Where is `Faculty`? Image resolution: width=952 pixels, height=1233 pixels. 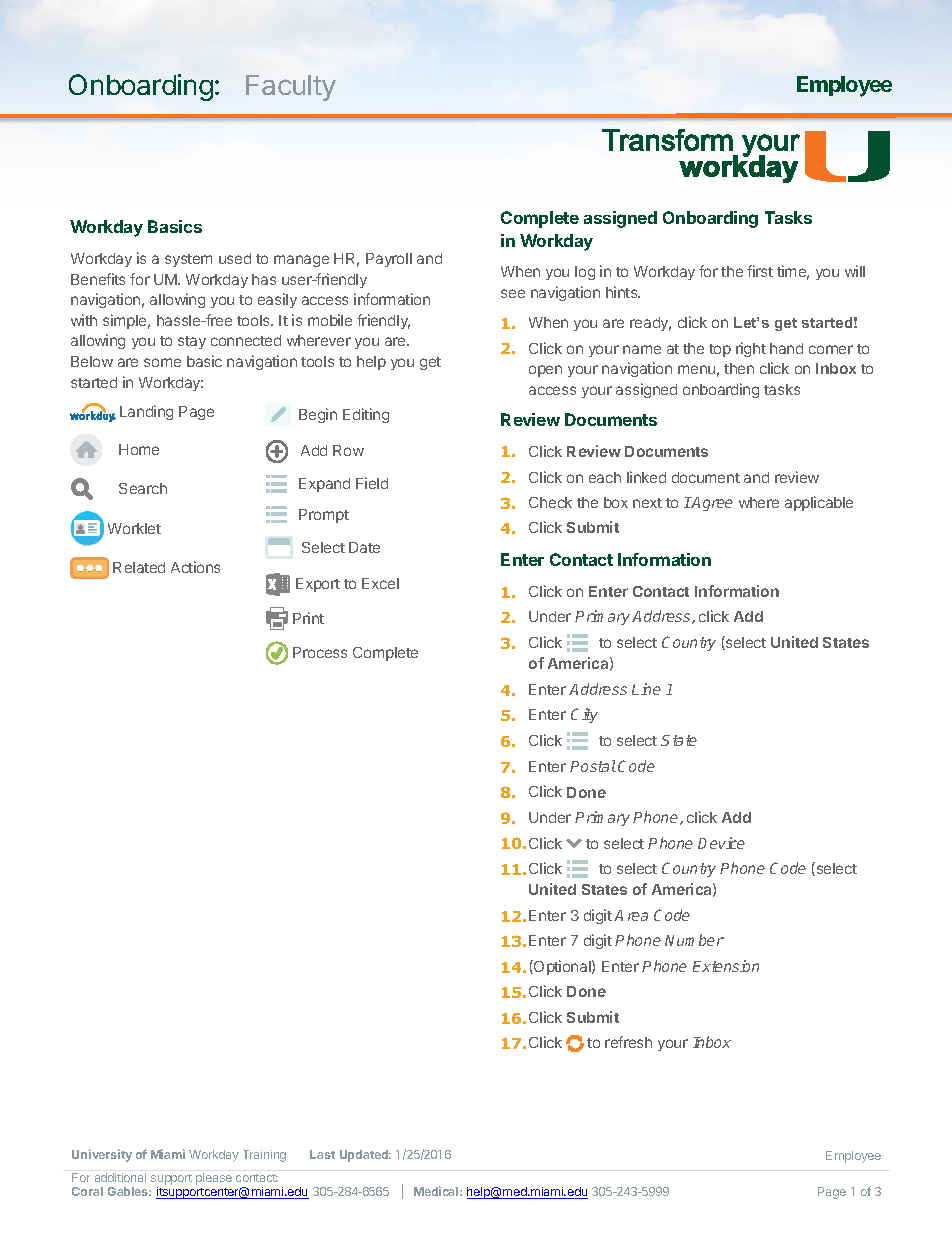 Faculty is located at coordinates (291, 88).
